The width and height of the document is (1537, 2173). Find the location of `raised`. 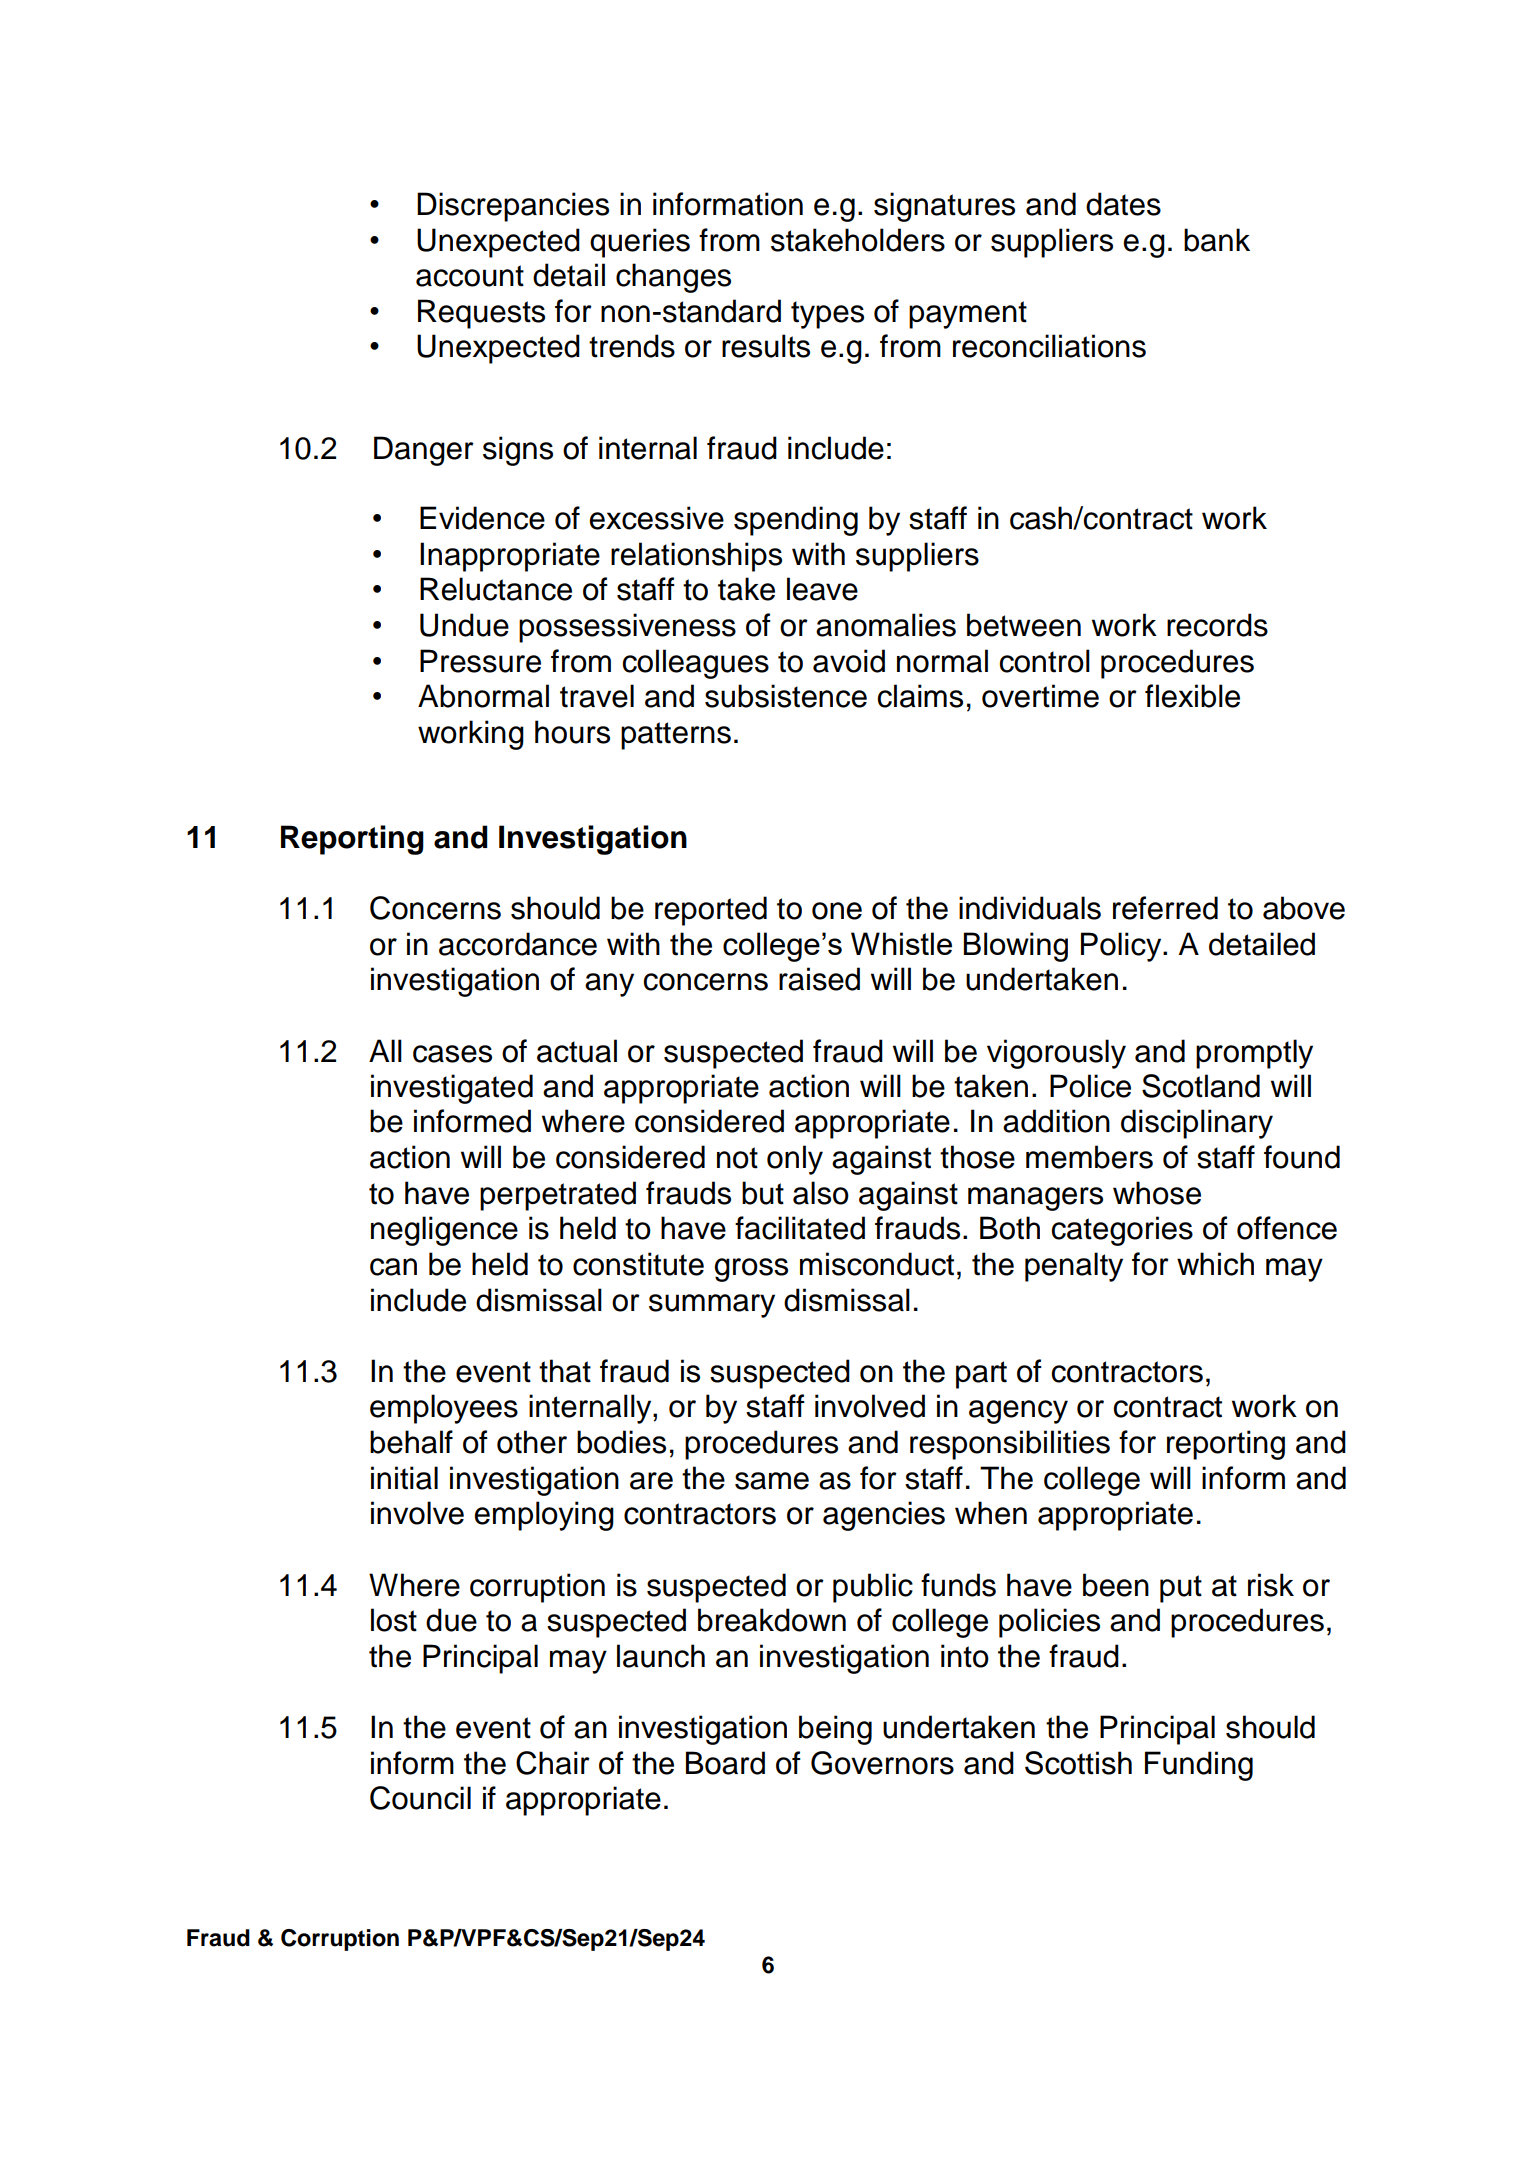

raised is located at coordinates (819, 979).
